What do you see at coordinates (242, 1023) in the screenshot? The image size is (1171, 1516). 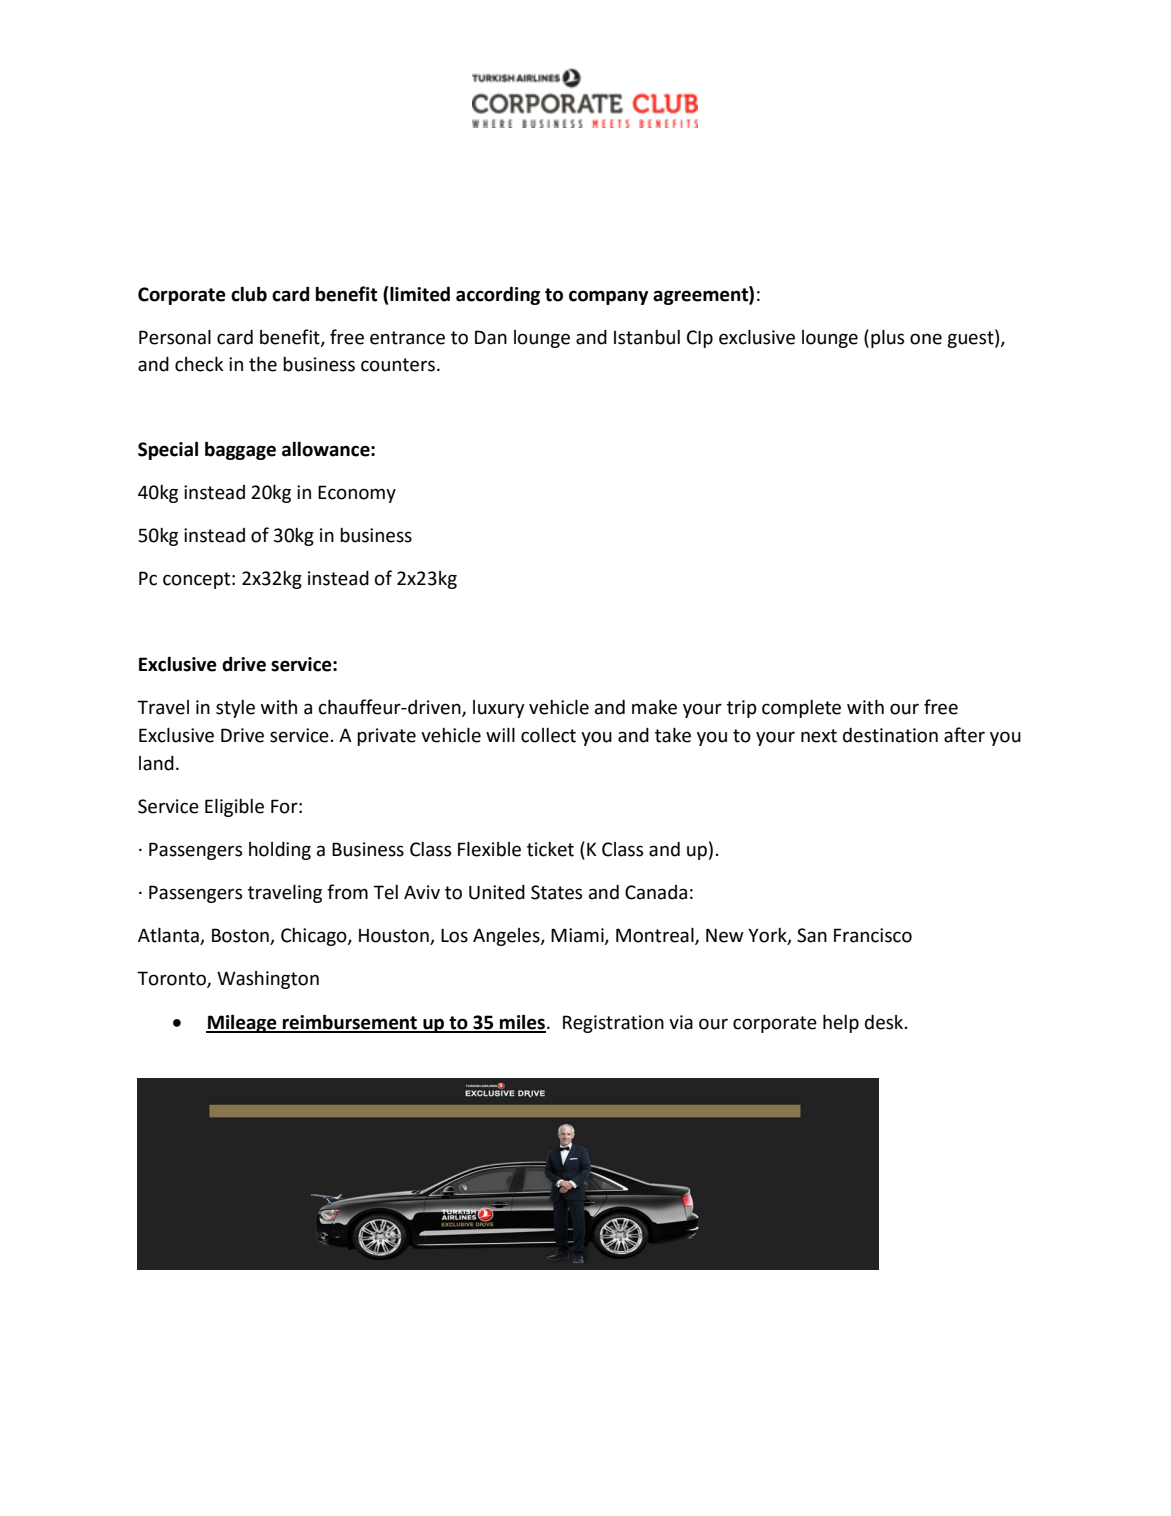 I see `Mileage` at bounding box center [242, 1023].
